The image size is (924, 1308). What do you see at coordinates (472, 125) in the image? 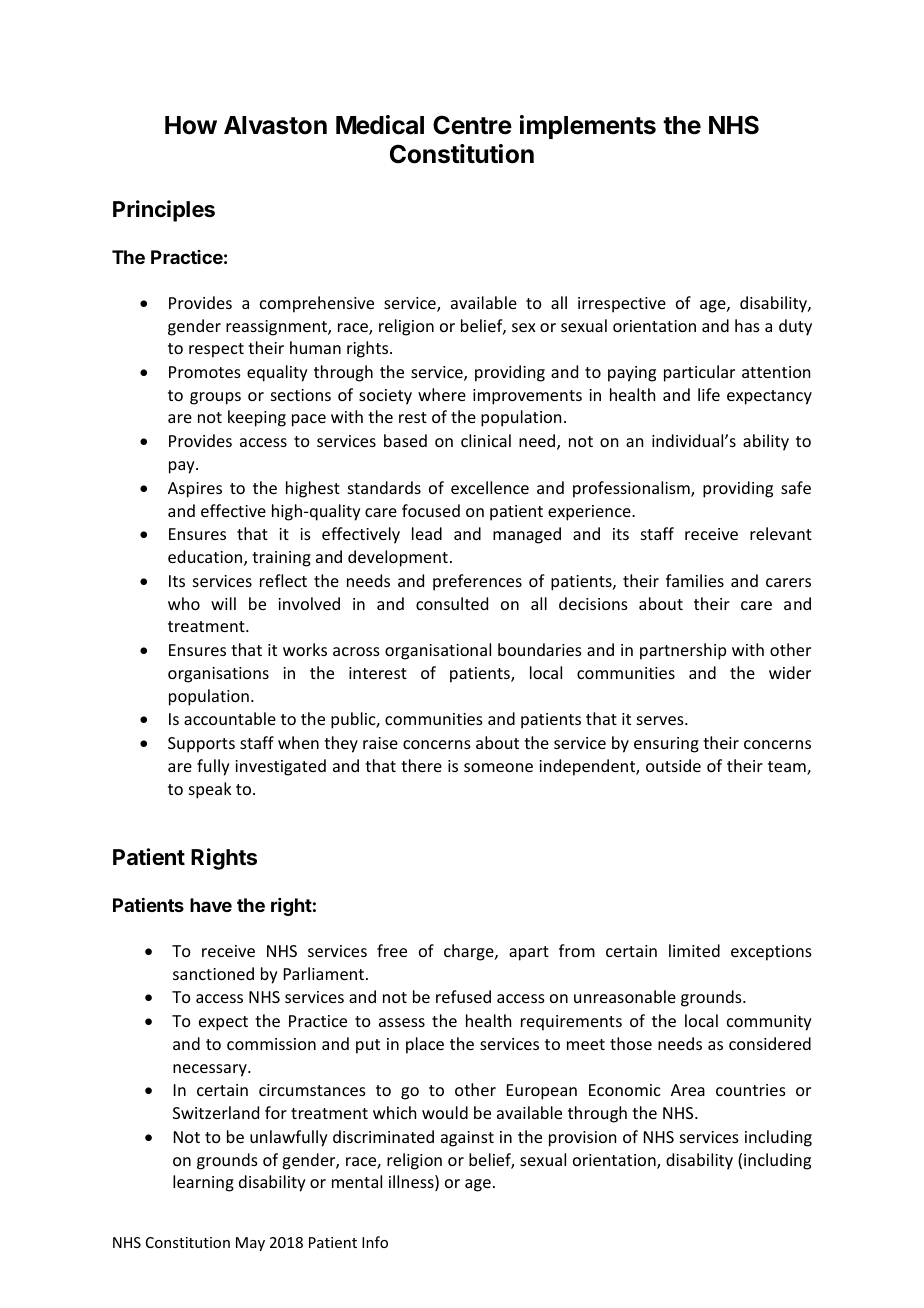
I see `Centre` at bounding box center [472, 125].
